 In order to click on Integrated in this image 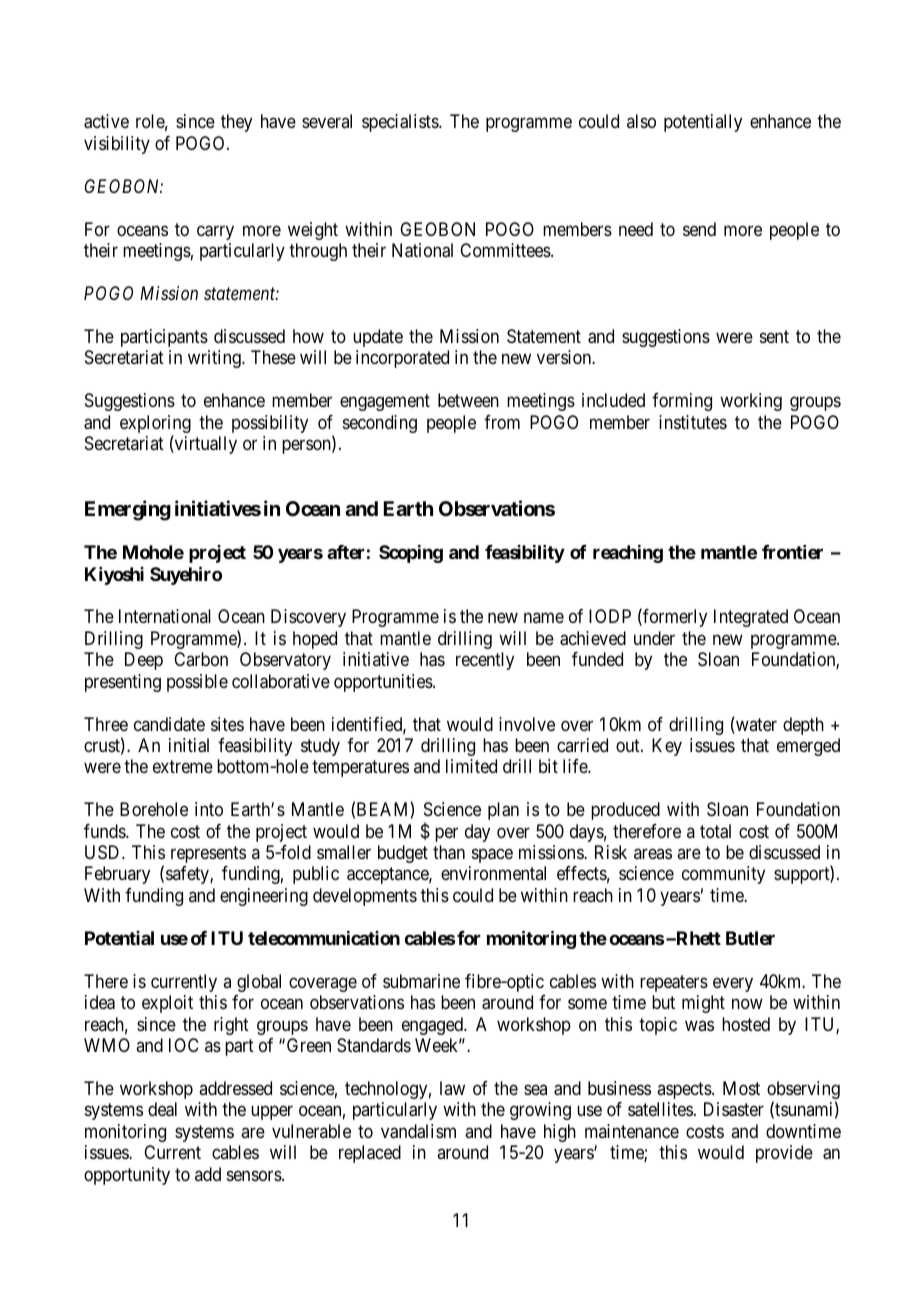, I will do `click(751, 618)`.
